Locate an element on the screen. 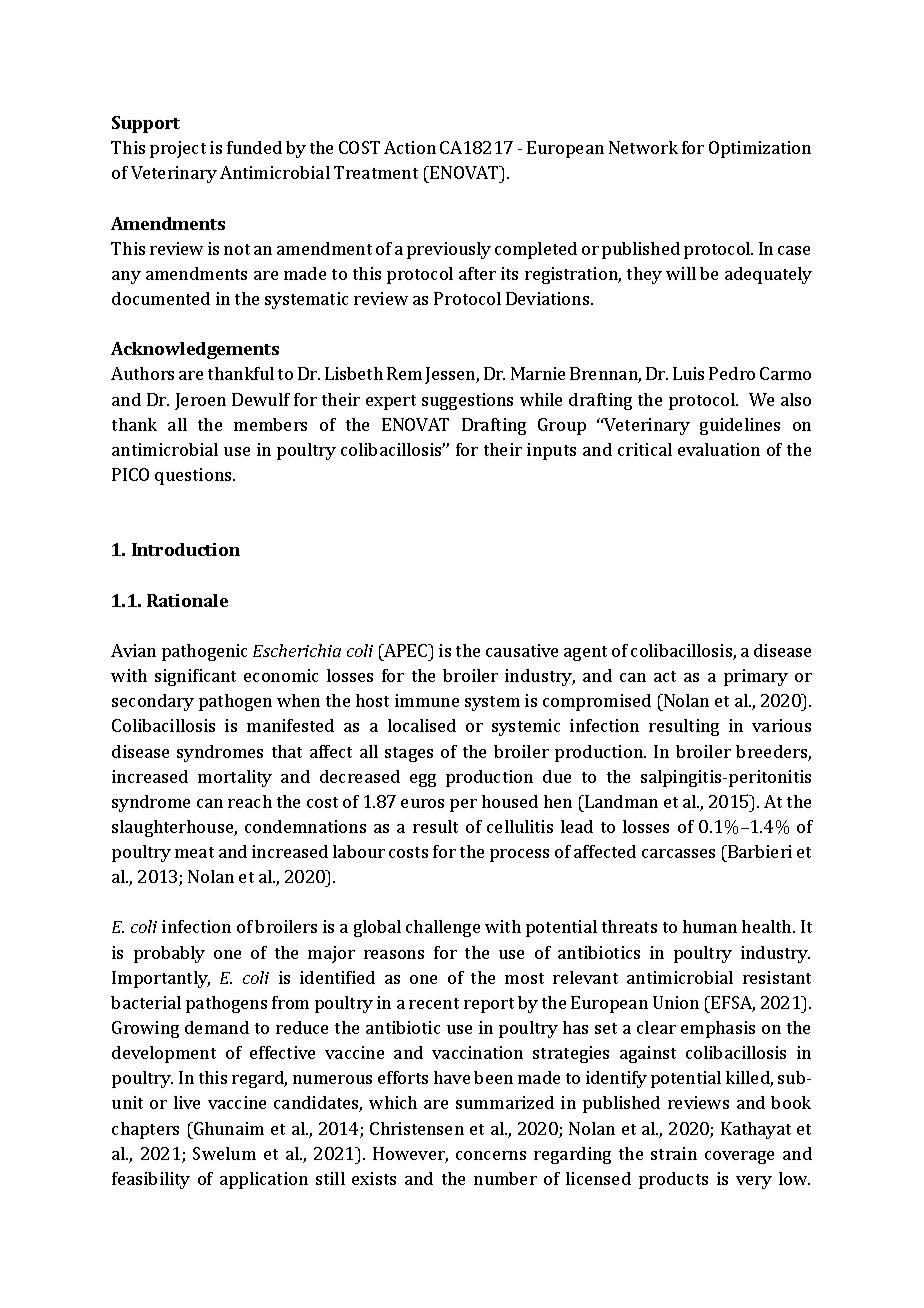 The image size is (924, 1308). primary is located at coordinates (756, 677).
